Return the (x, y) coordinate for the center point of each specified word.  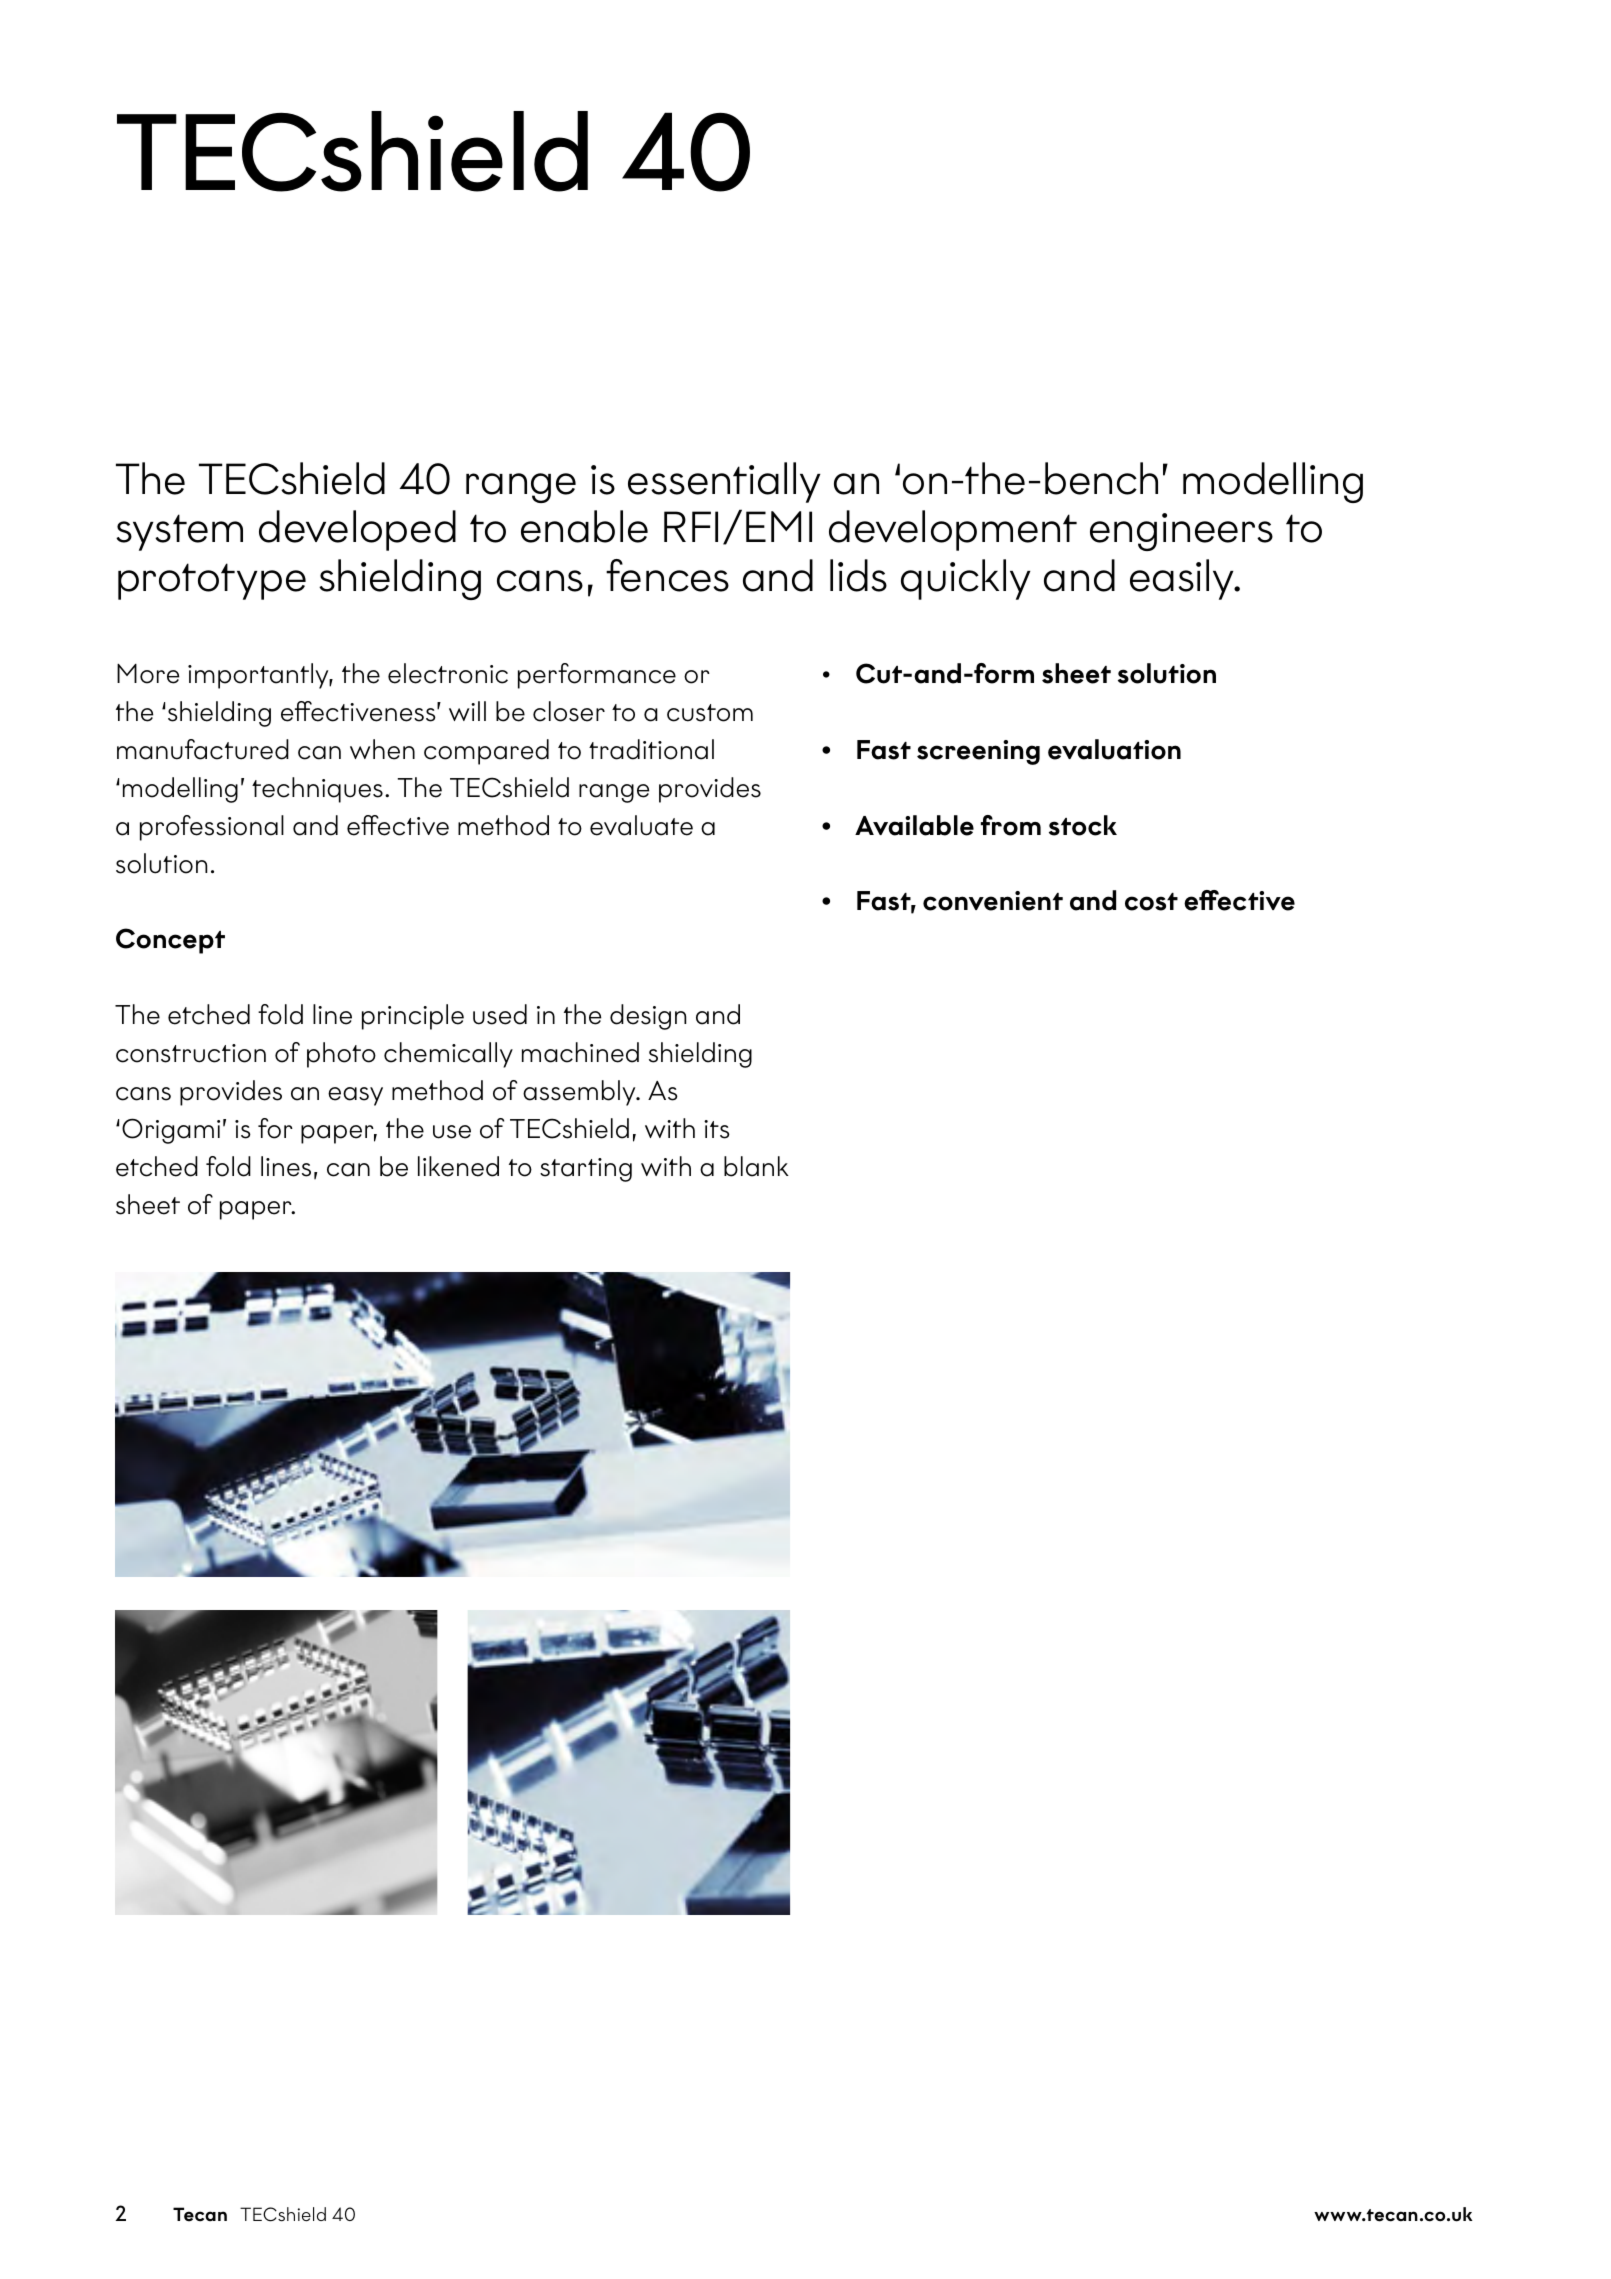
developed (357, 530)
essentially (724, 482)
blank (756, 1166)
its (717, 1129)
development (953, 530)
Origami (171, 1131)
